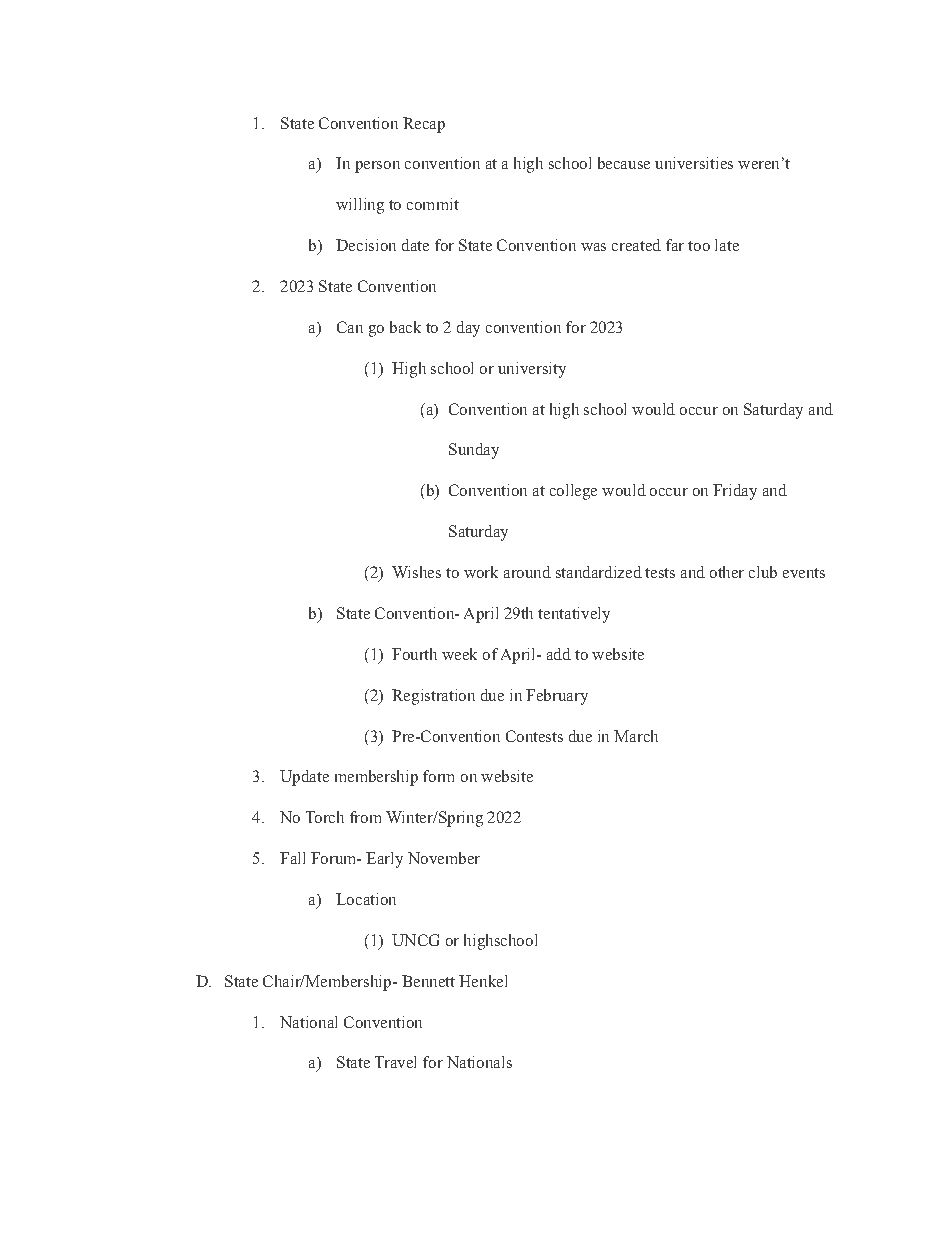 This screenshot has height=1233, width=952. Describe the element at coordinates (636, 736) in the screenshot. I see `March` at that location.
